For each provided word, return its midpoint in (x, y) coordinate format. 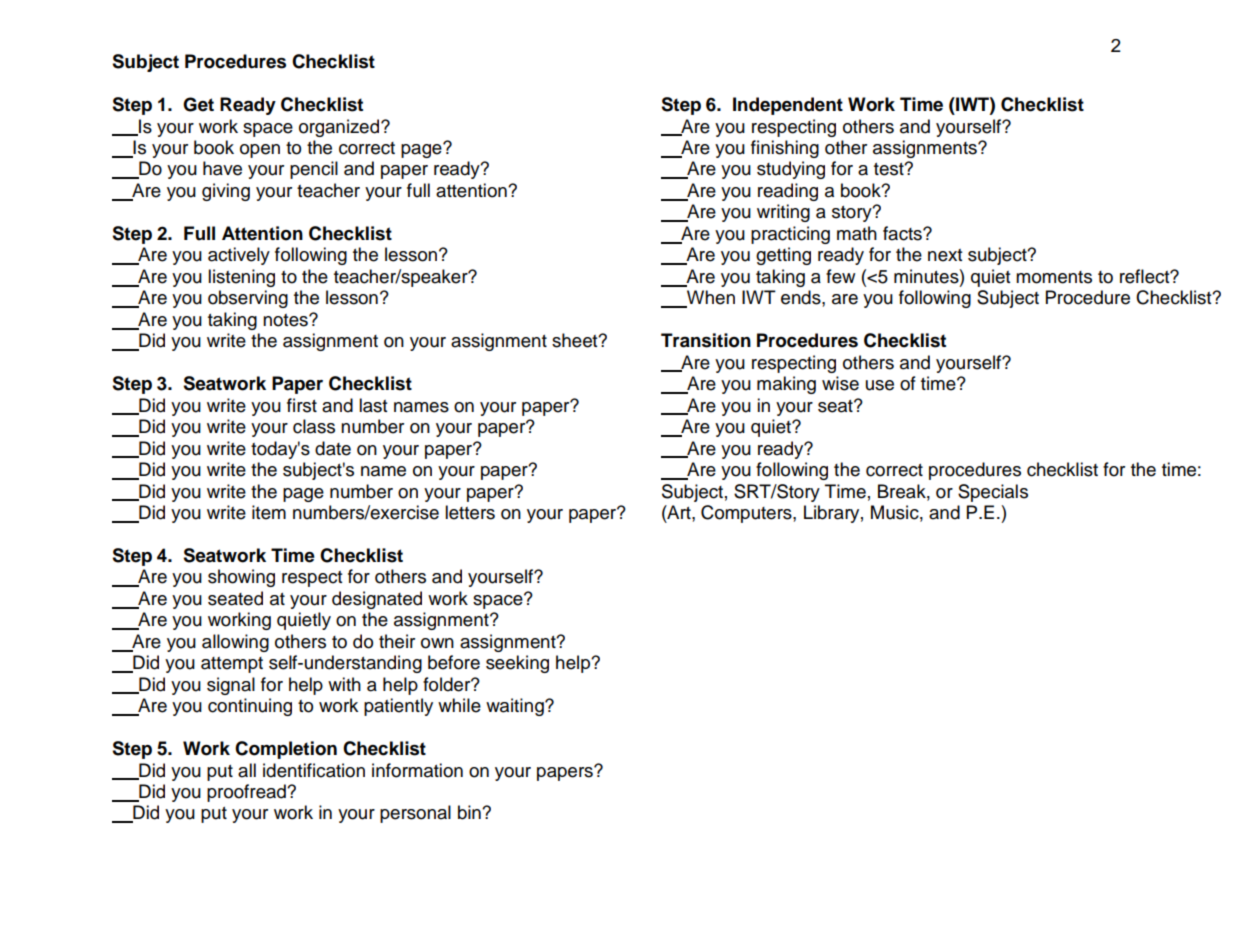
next (945, 255)
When (710, 298)
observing (248, 299)
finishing (785, 149)
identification (314, 770)
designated (377, 600)
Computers (747, 514)
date (333, 448)
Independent (788, 106)
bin (470, 812)
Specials (993, 493)
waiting (516, 707)
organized (340, 128)
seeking (517, 664)
